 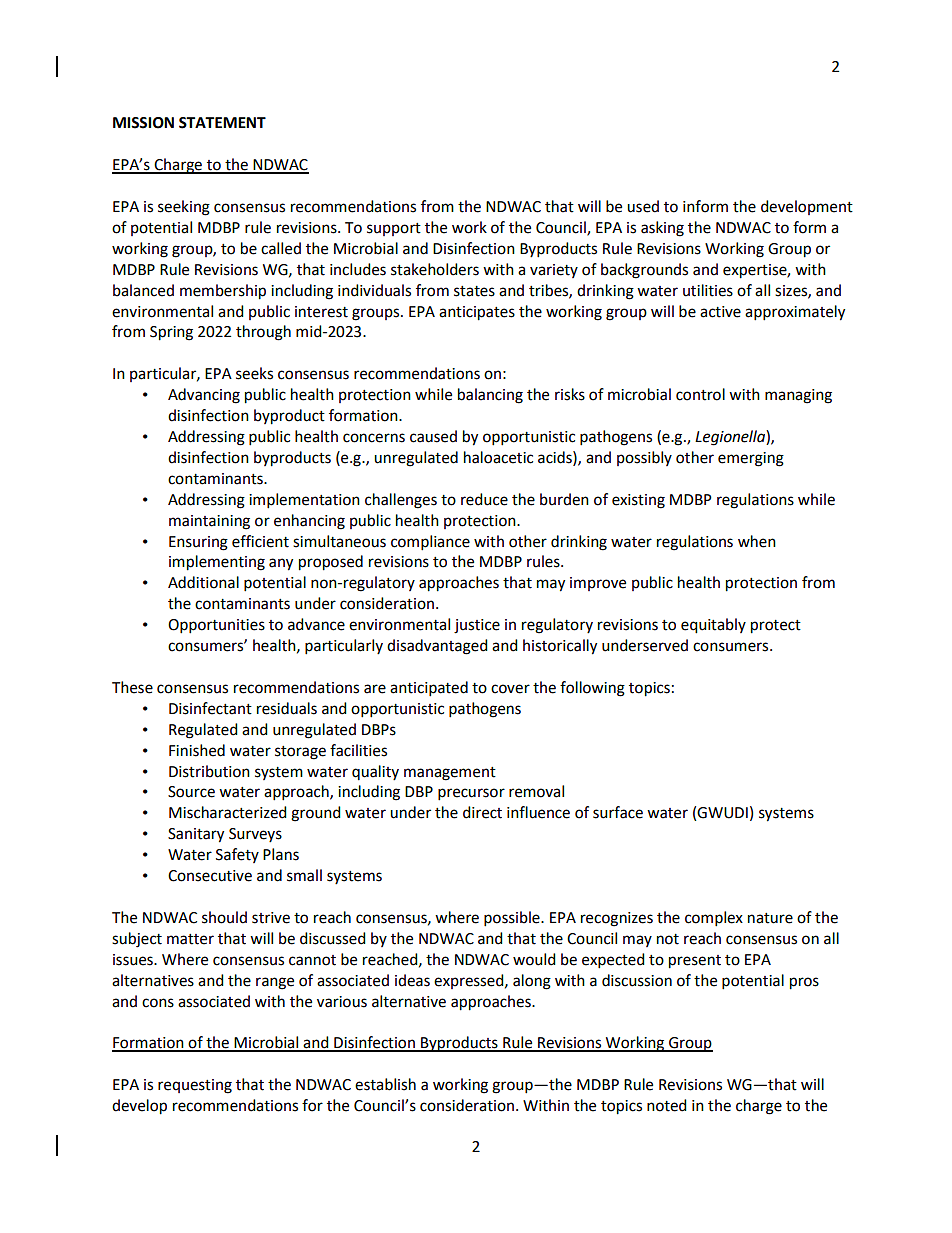 I want to click on reduce, so click(x=484, y=499).
